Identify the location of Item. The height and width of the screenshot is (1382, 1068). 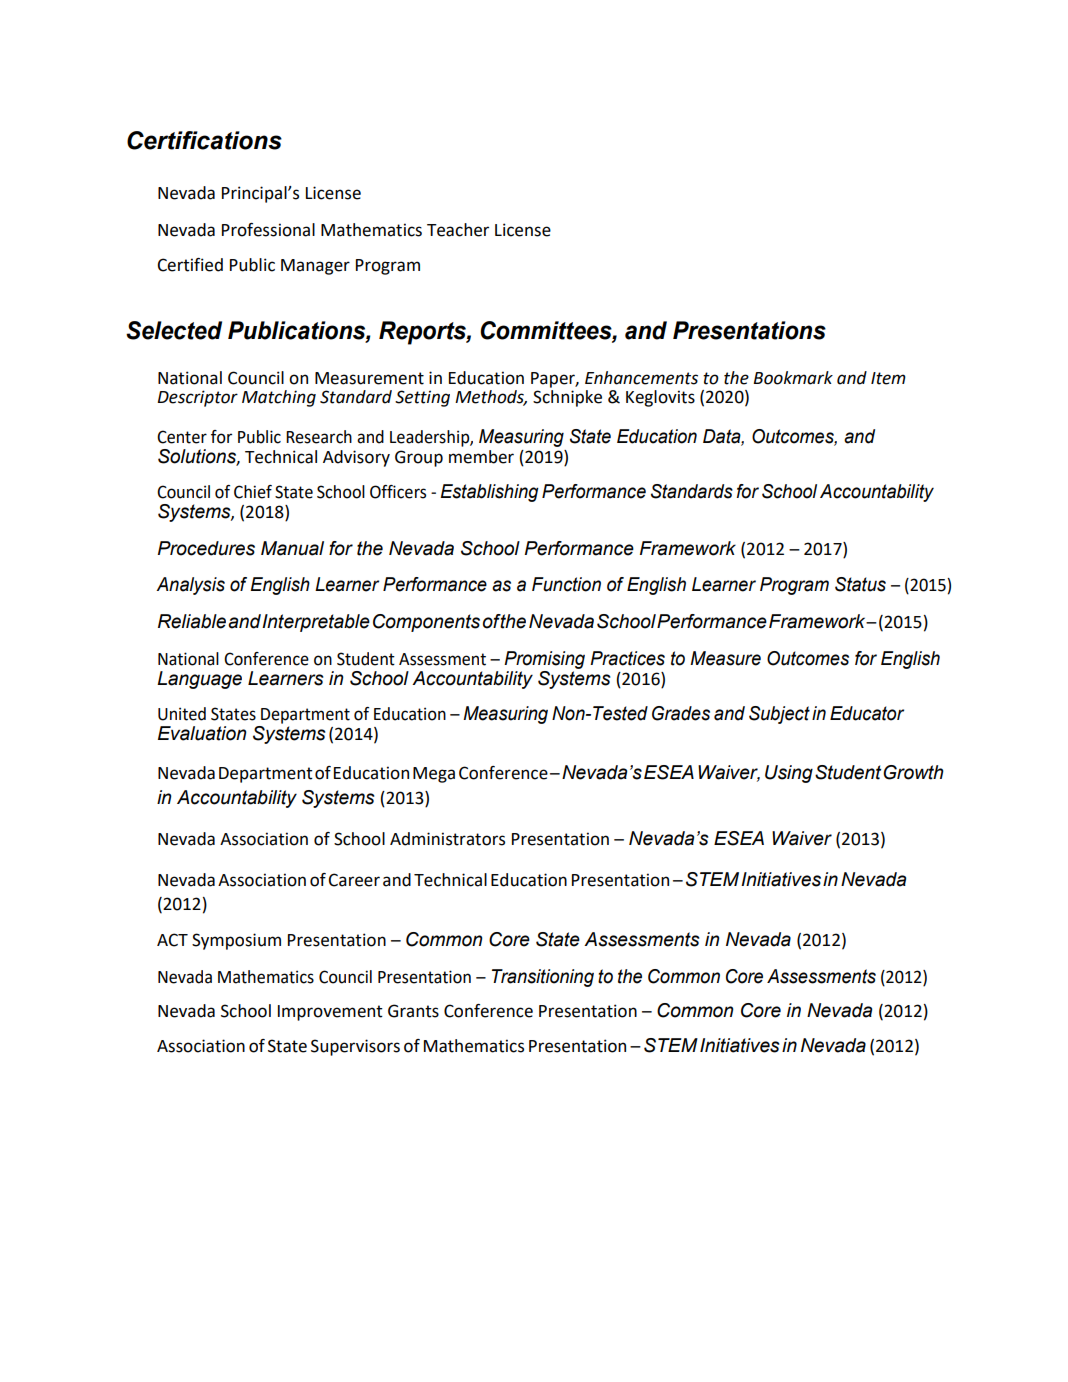
(888, 378).
